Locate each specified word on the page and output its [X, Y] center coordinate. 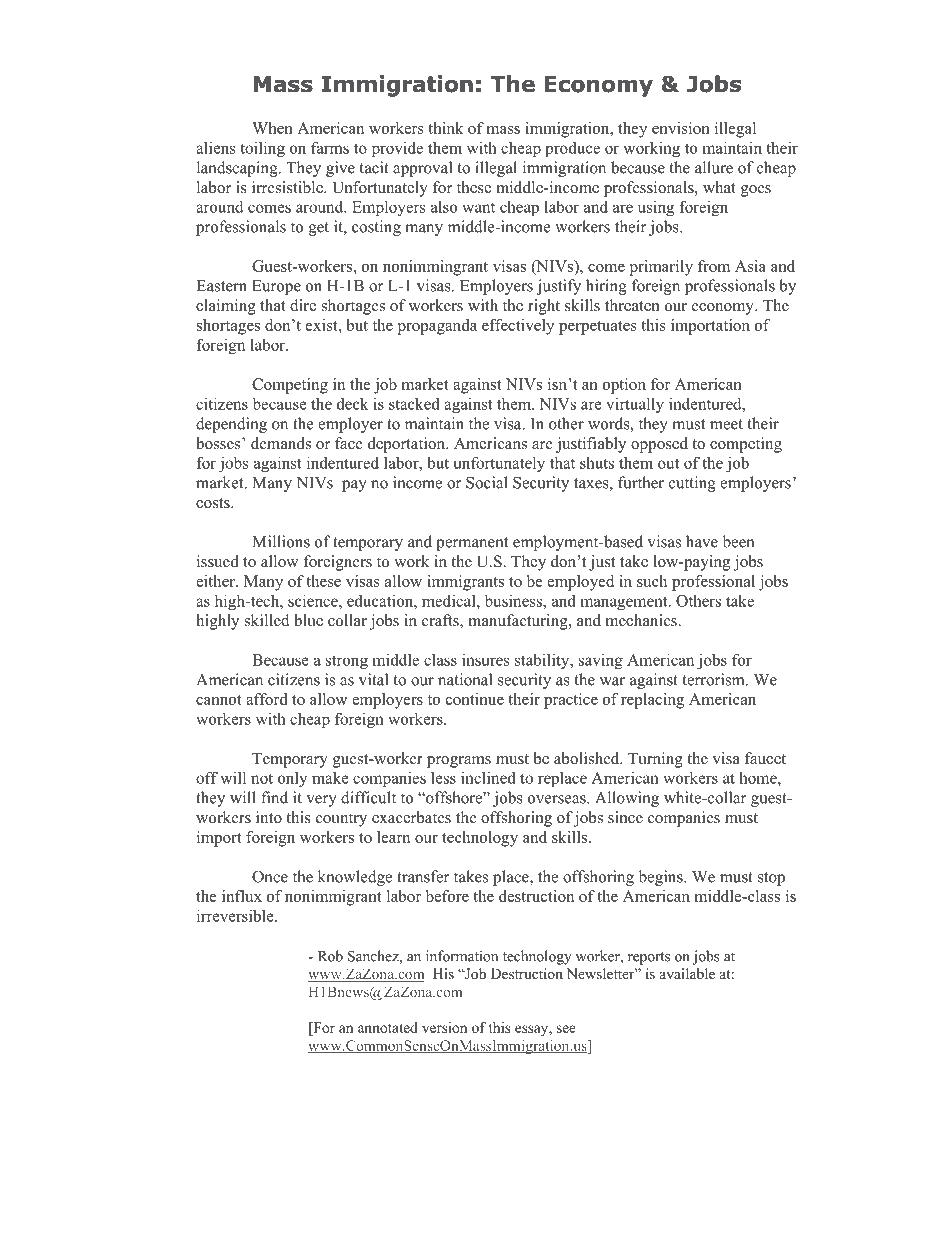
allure [714, 167]
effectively [518, 327]
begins [662, 878]
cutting [692, 484]
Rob [330, 956]
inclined [488, 778]
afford [266, 699]
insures [486, 660]
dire [303, 305]
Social [487, 482]
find [274, 797]
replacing [652, 701]
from [714, 266]
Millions [281, 541]
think [446, 128]
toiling [262, 149]
